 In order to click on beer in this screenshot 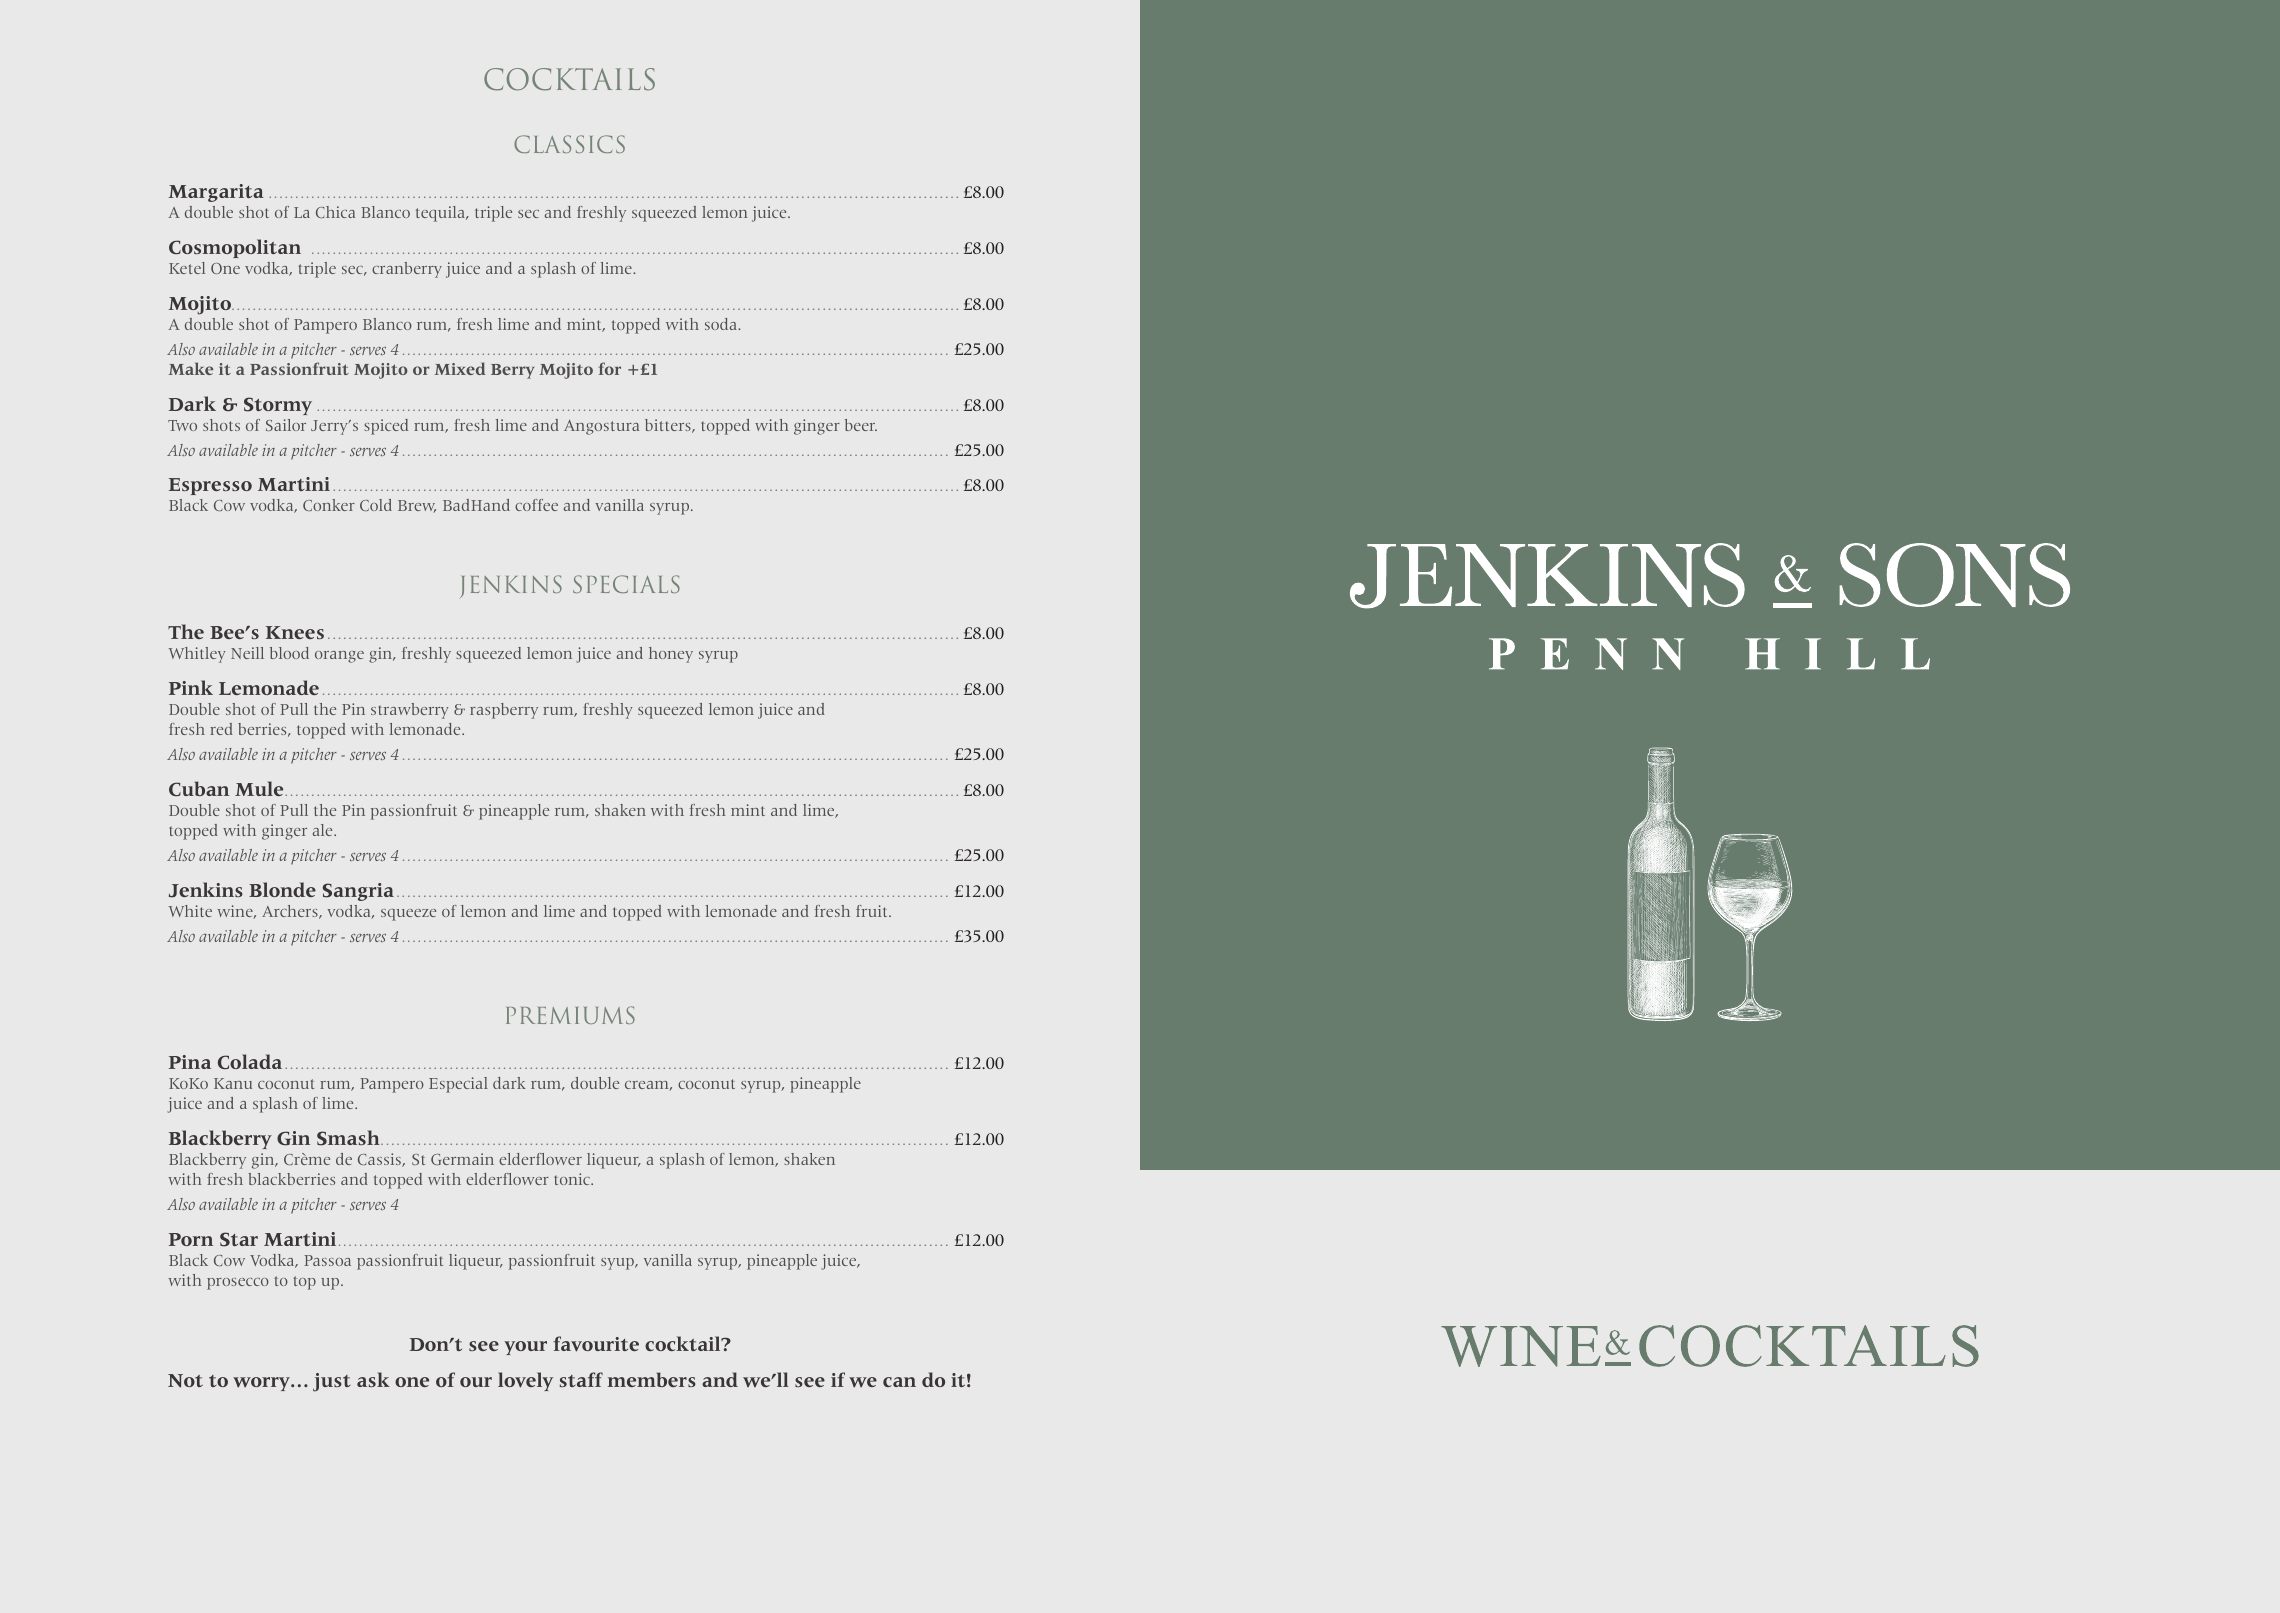, I will do `click(861, 425)`.
